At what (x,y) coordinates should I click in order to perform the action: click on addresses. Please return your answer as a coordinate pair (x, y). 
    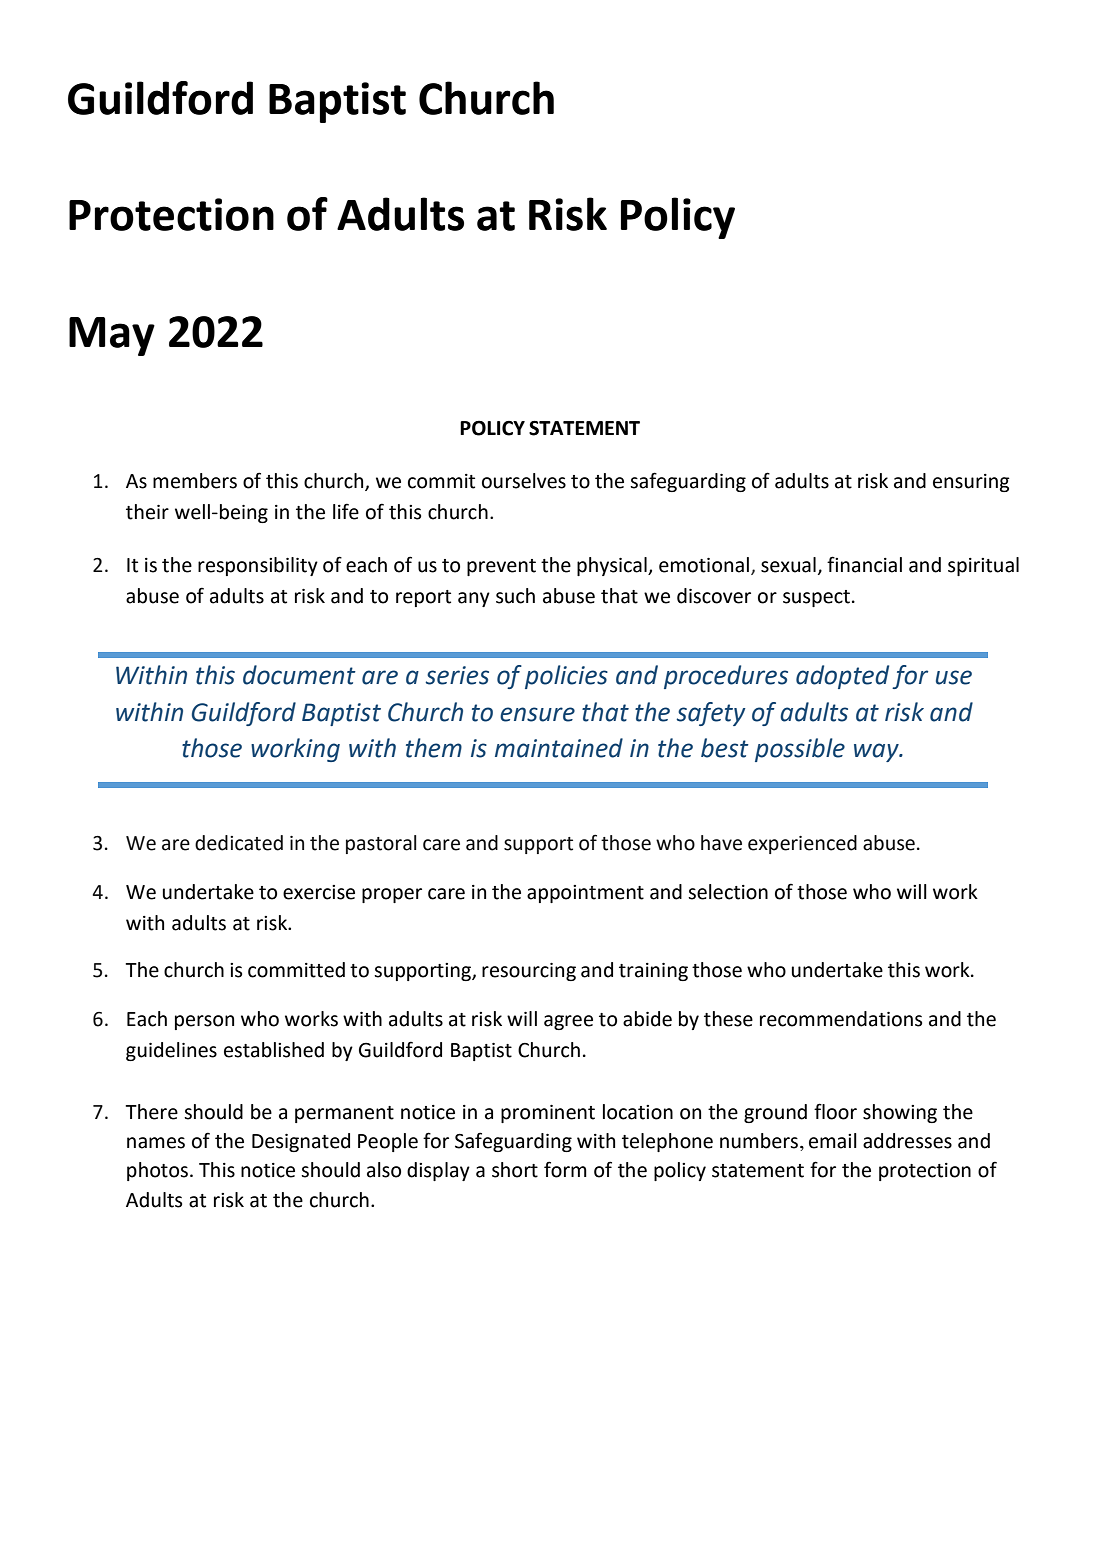
    Looking at the image, I should click on (907, 1141).
